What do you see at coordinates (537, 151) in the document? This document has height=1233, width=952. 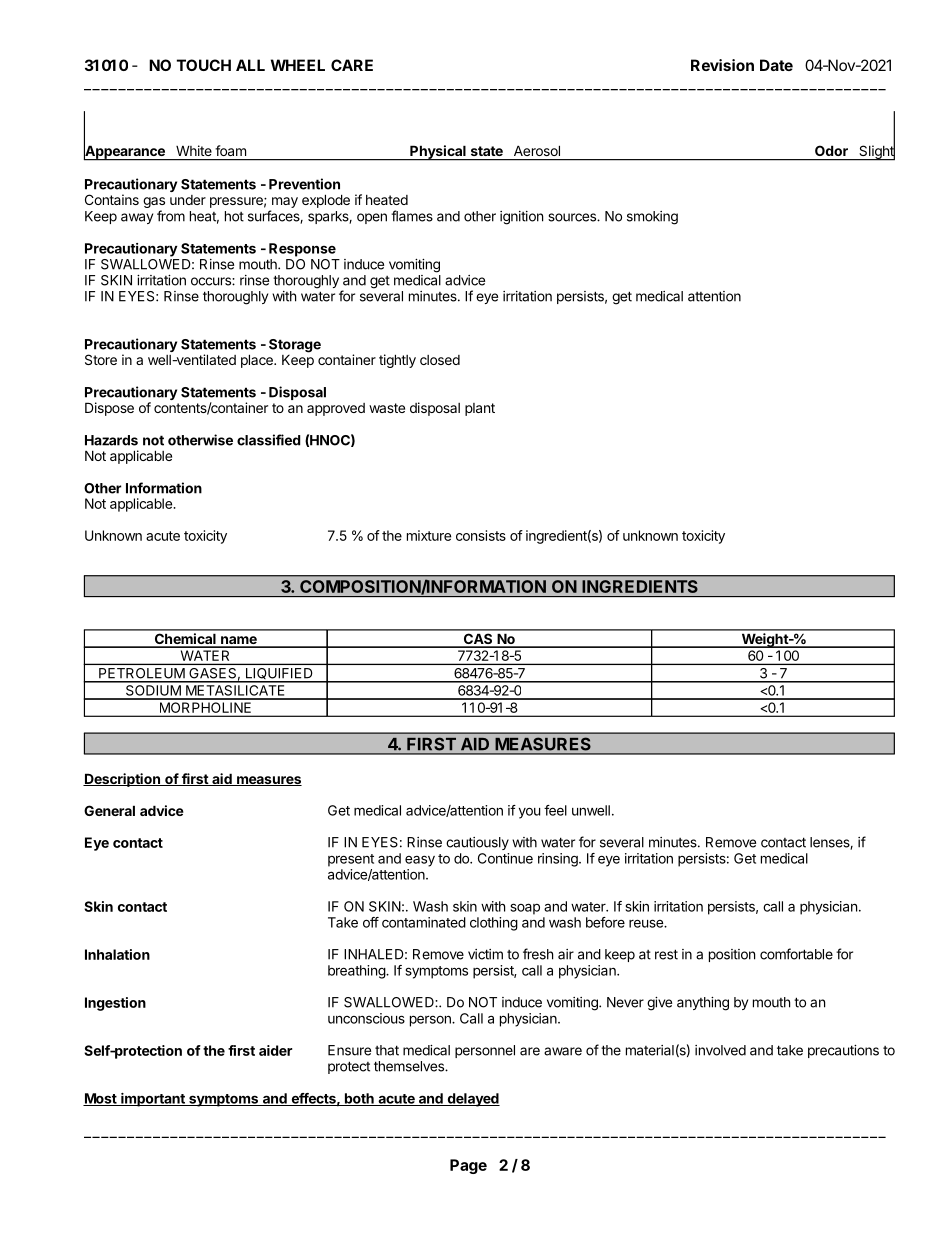 I see `Aerosol` at bounding box center [537, 151].
